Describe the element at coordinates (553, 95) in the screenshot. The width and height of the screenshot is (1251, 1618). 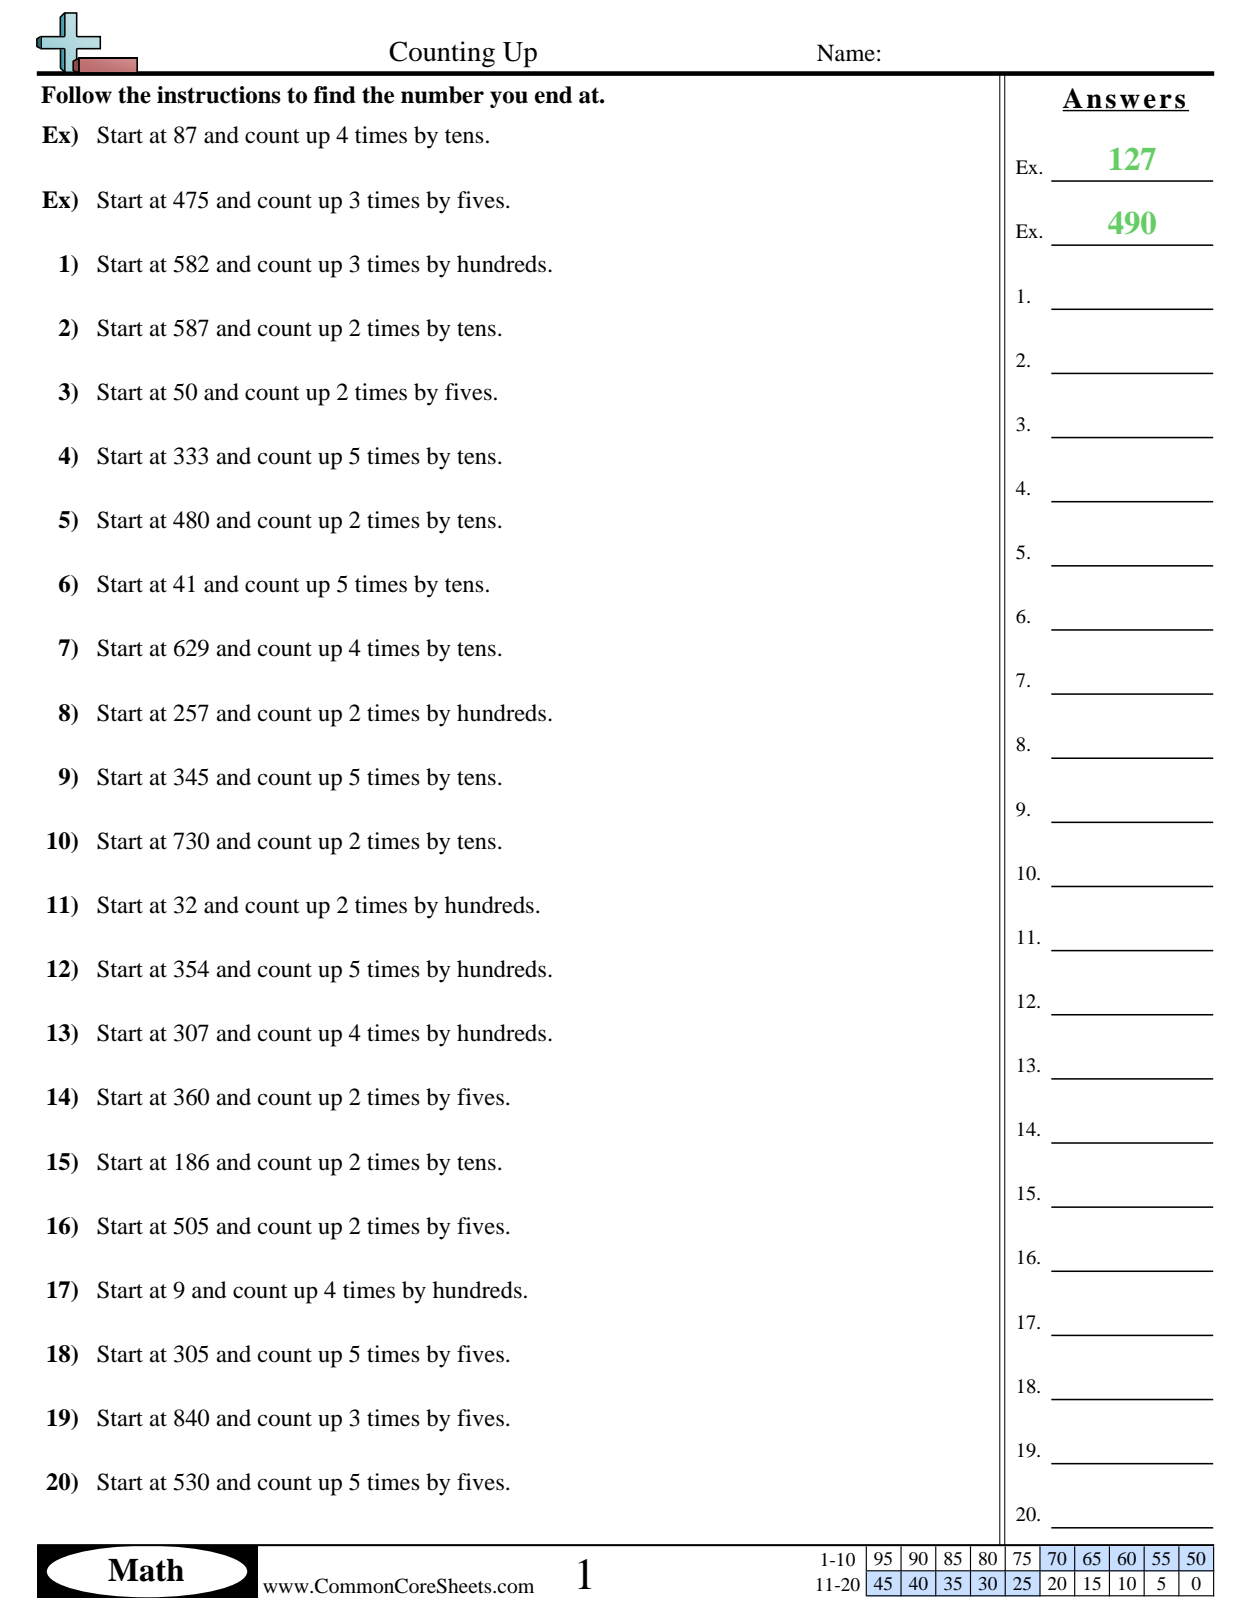
I see `end` at that location.
